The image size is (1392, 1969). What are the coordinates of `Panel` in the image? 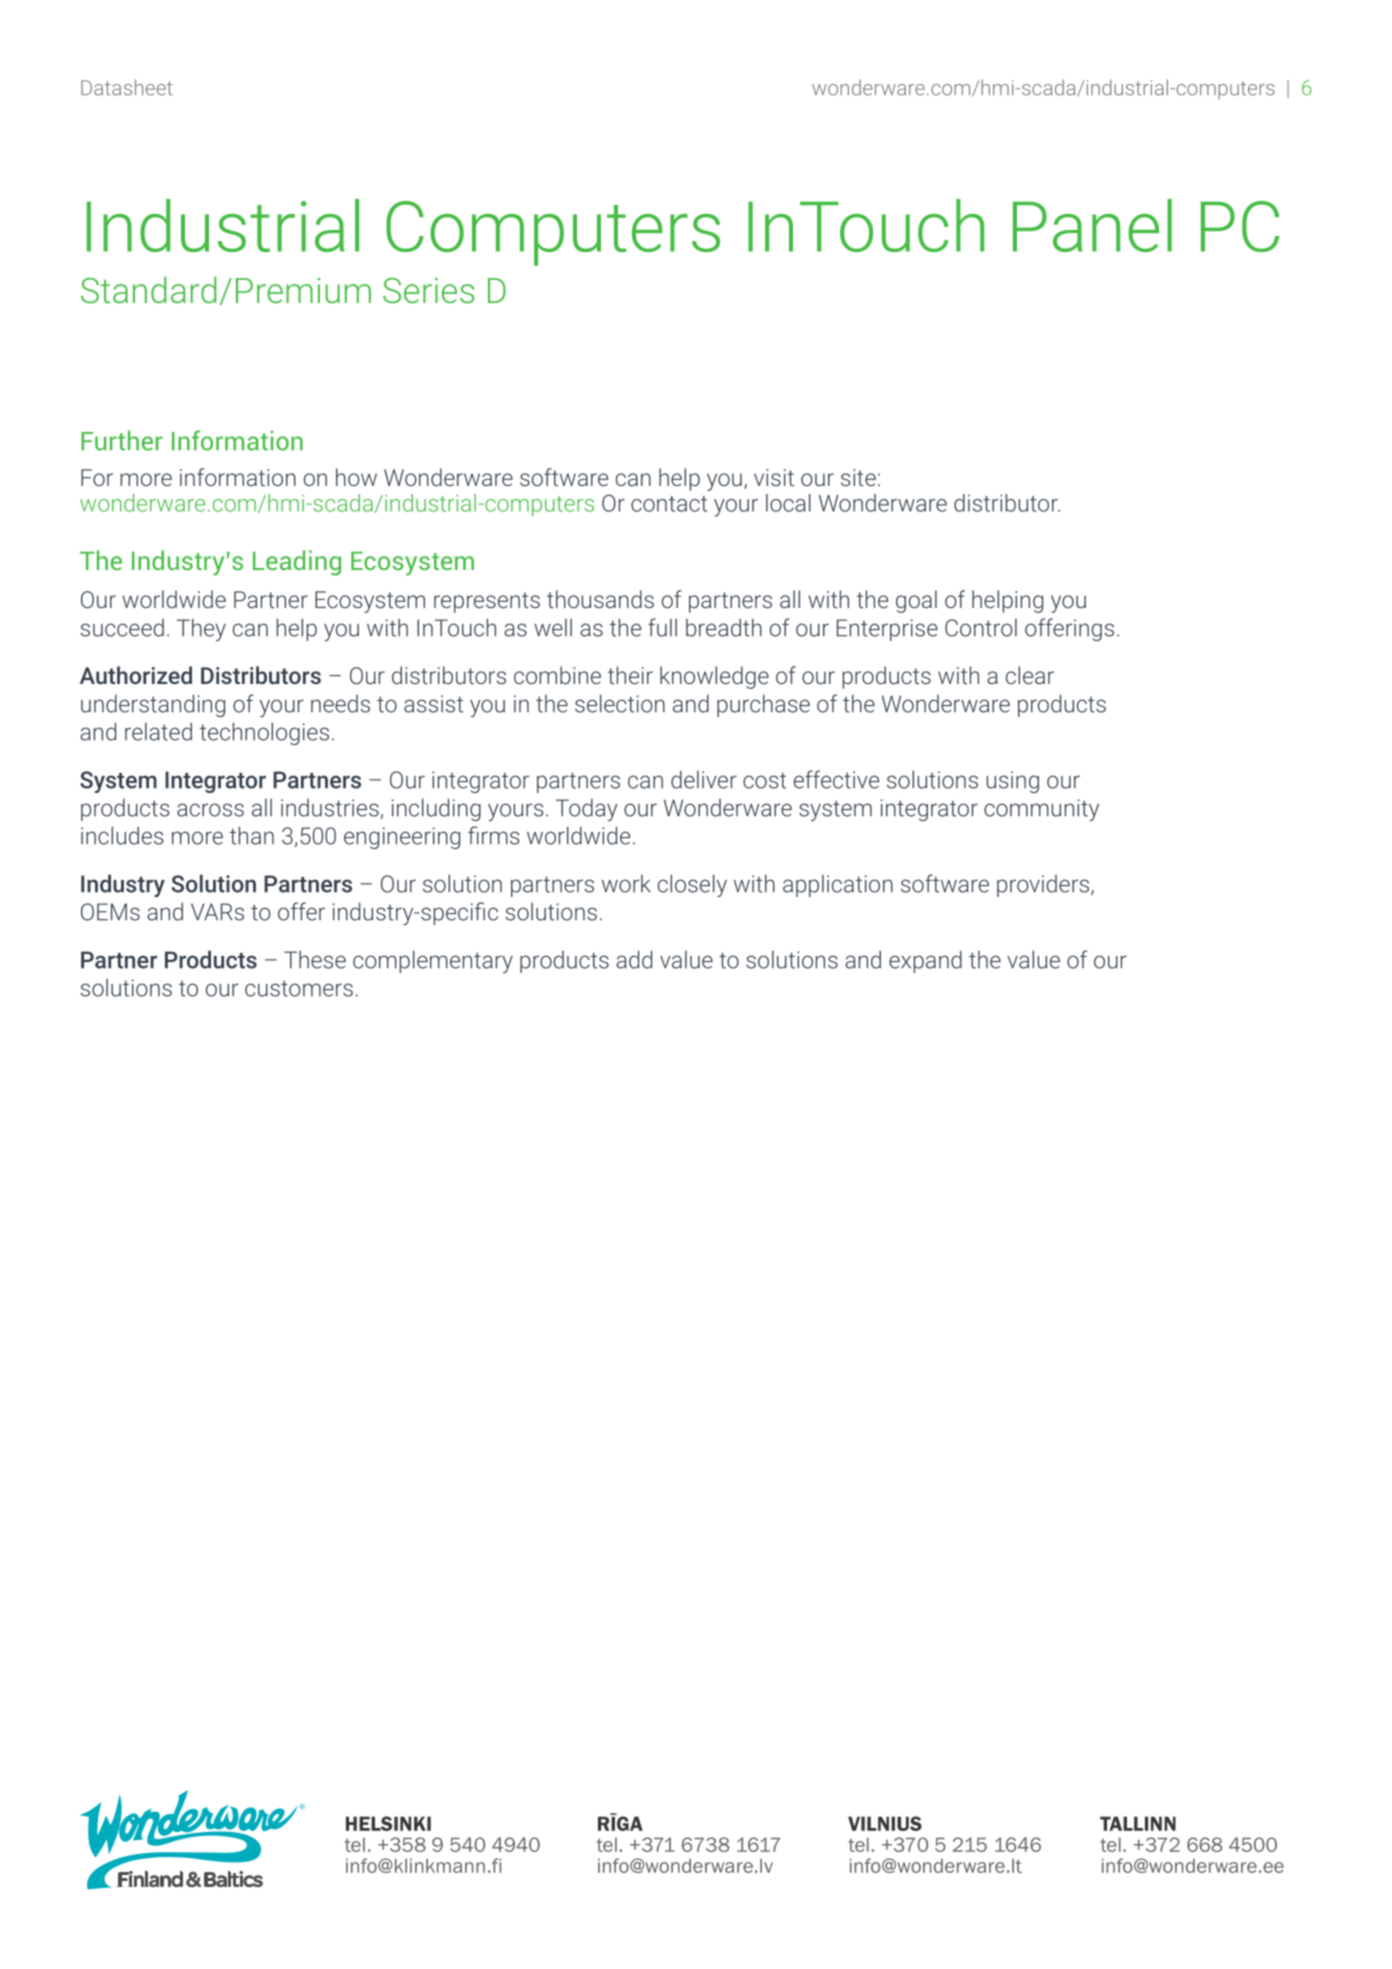 It's located at (1092, 225).
